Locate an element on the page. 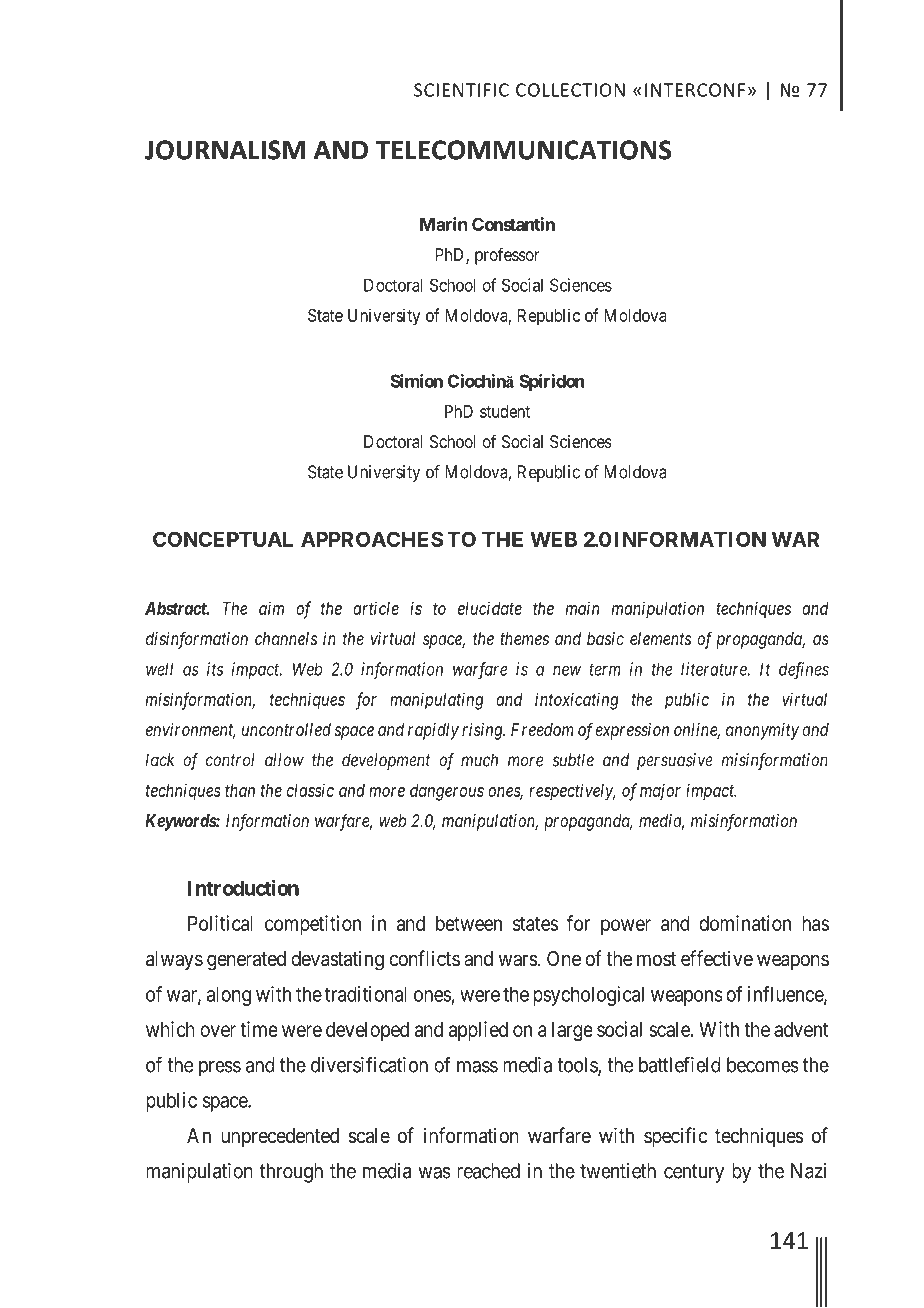  JOURNALISM is located at coordinates (225, 150).
